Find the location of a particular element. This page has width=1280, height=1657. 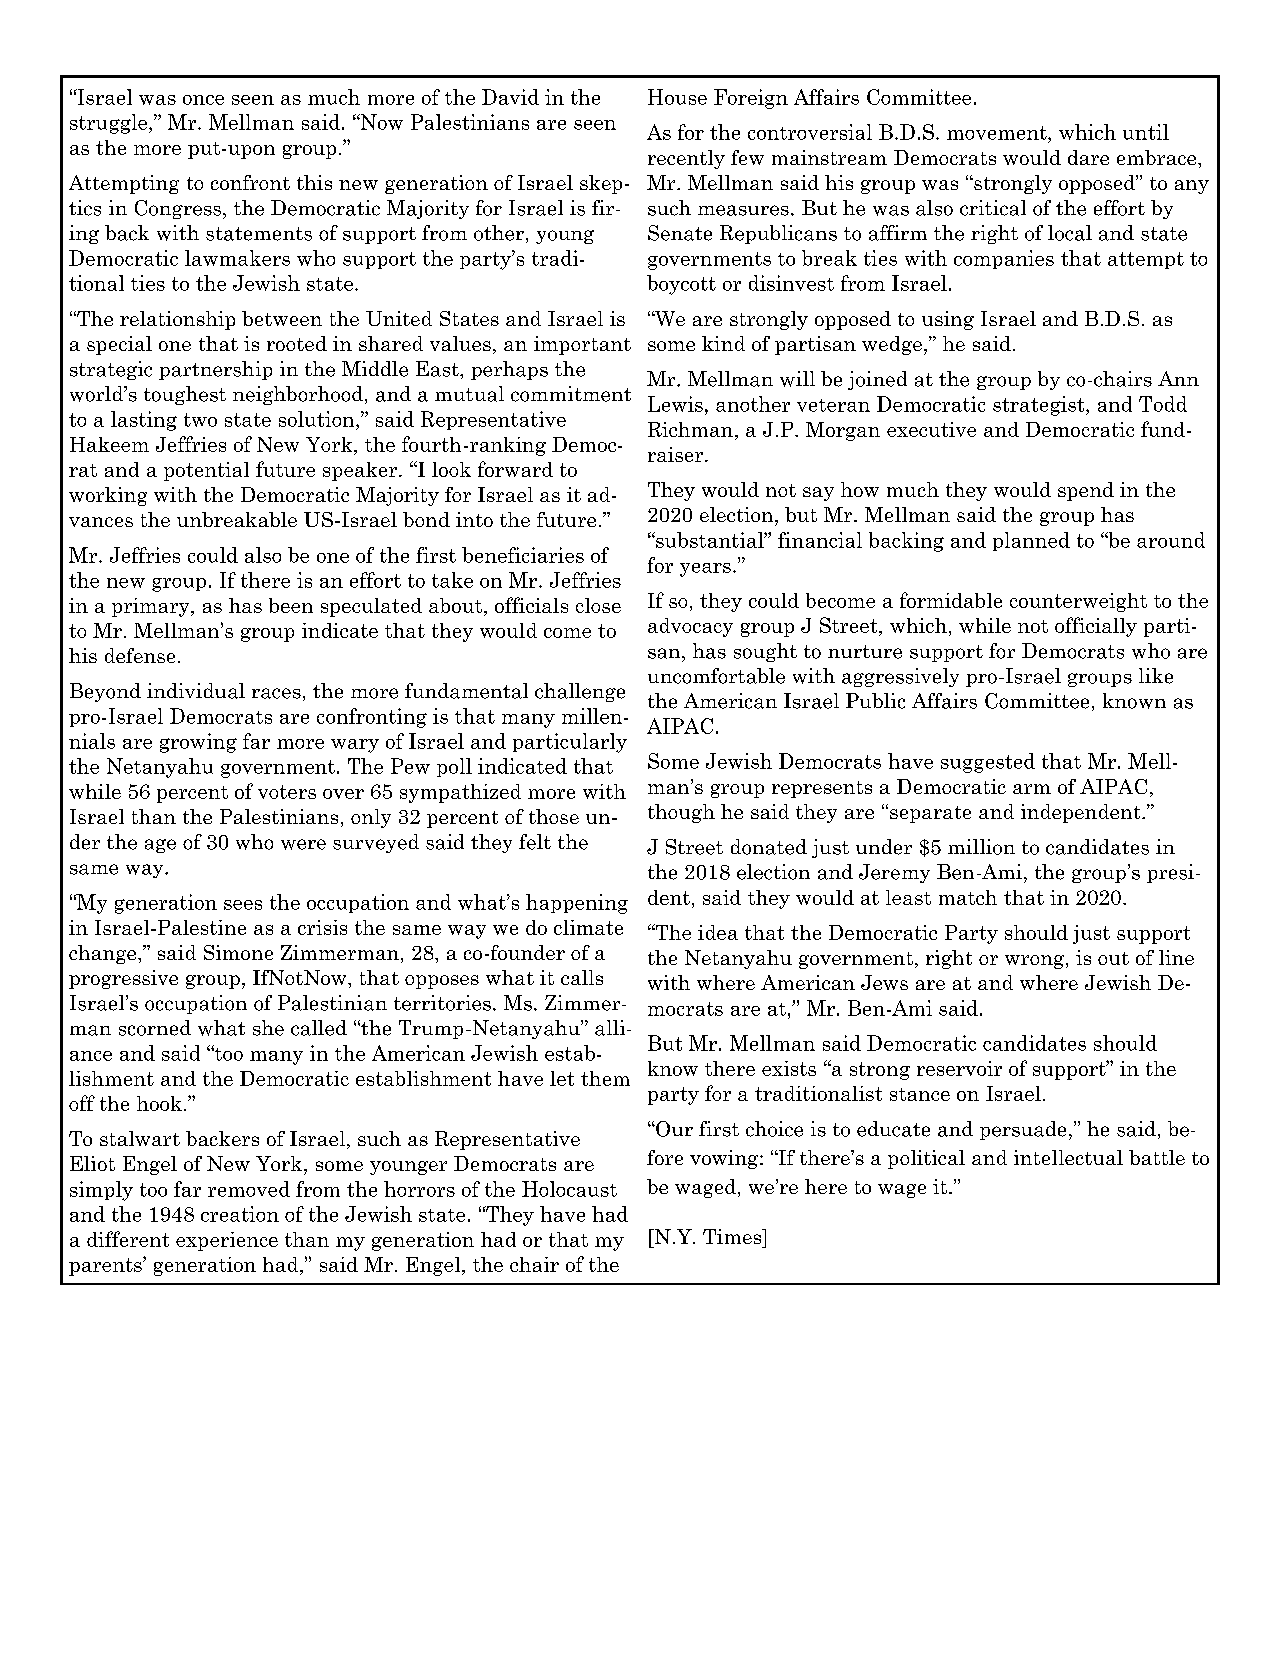

happening is located at coordinates (577, 904).
